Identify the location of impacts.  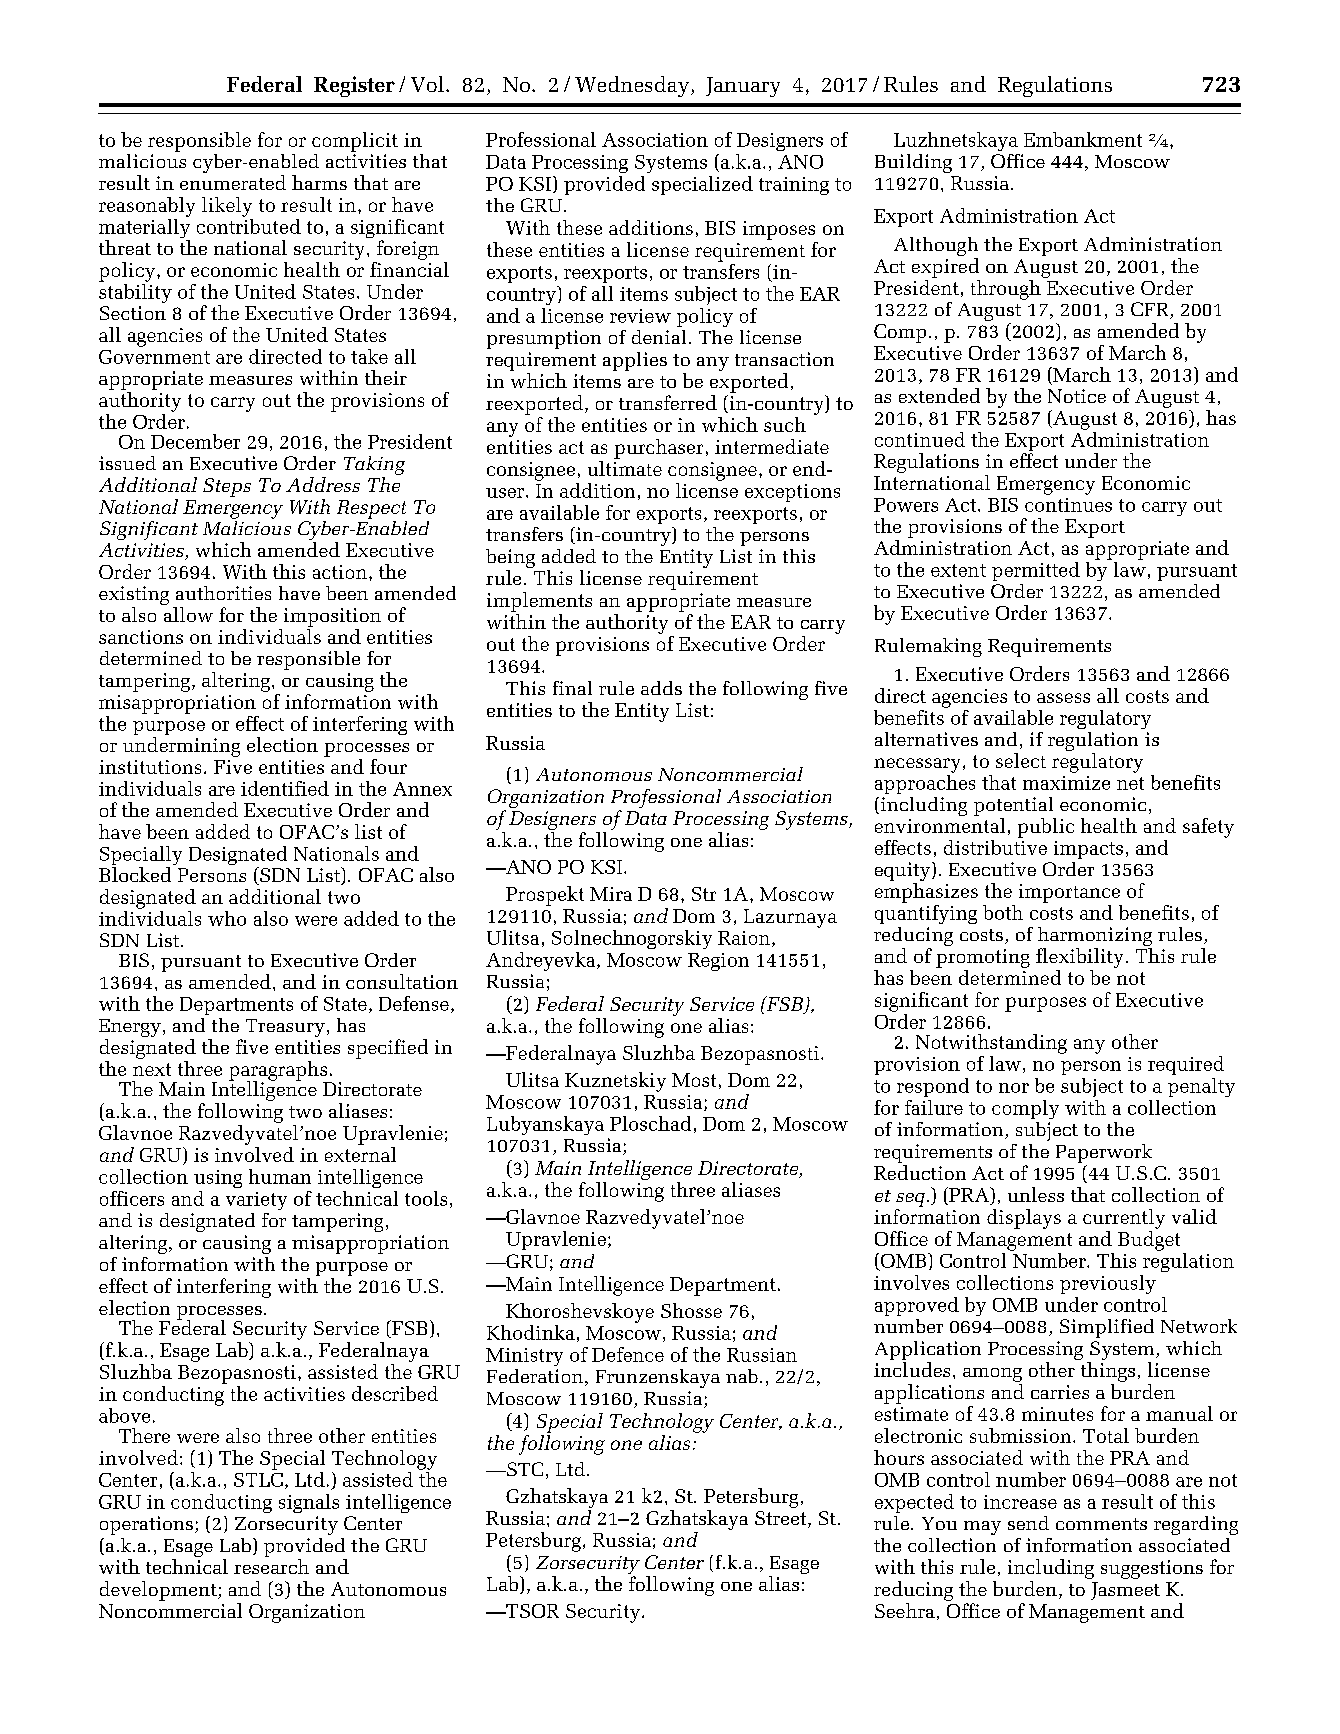
(1088, 850).
